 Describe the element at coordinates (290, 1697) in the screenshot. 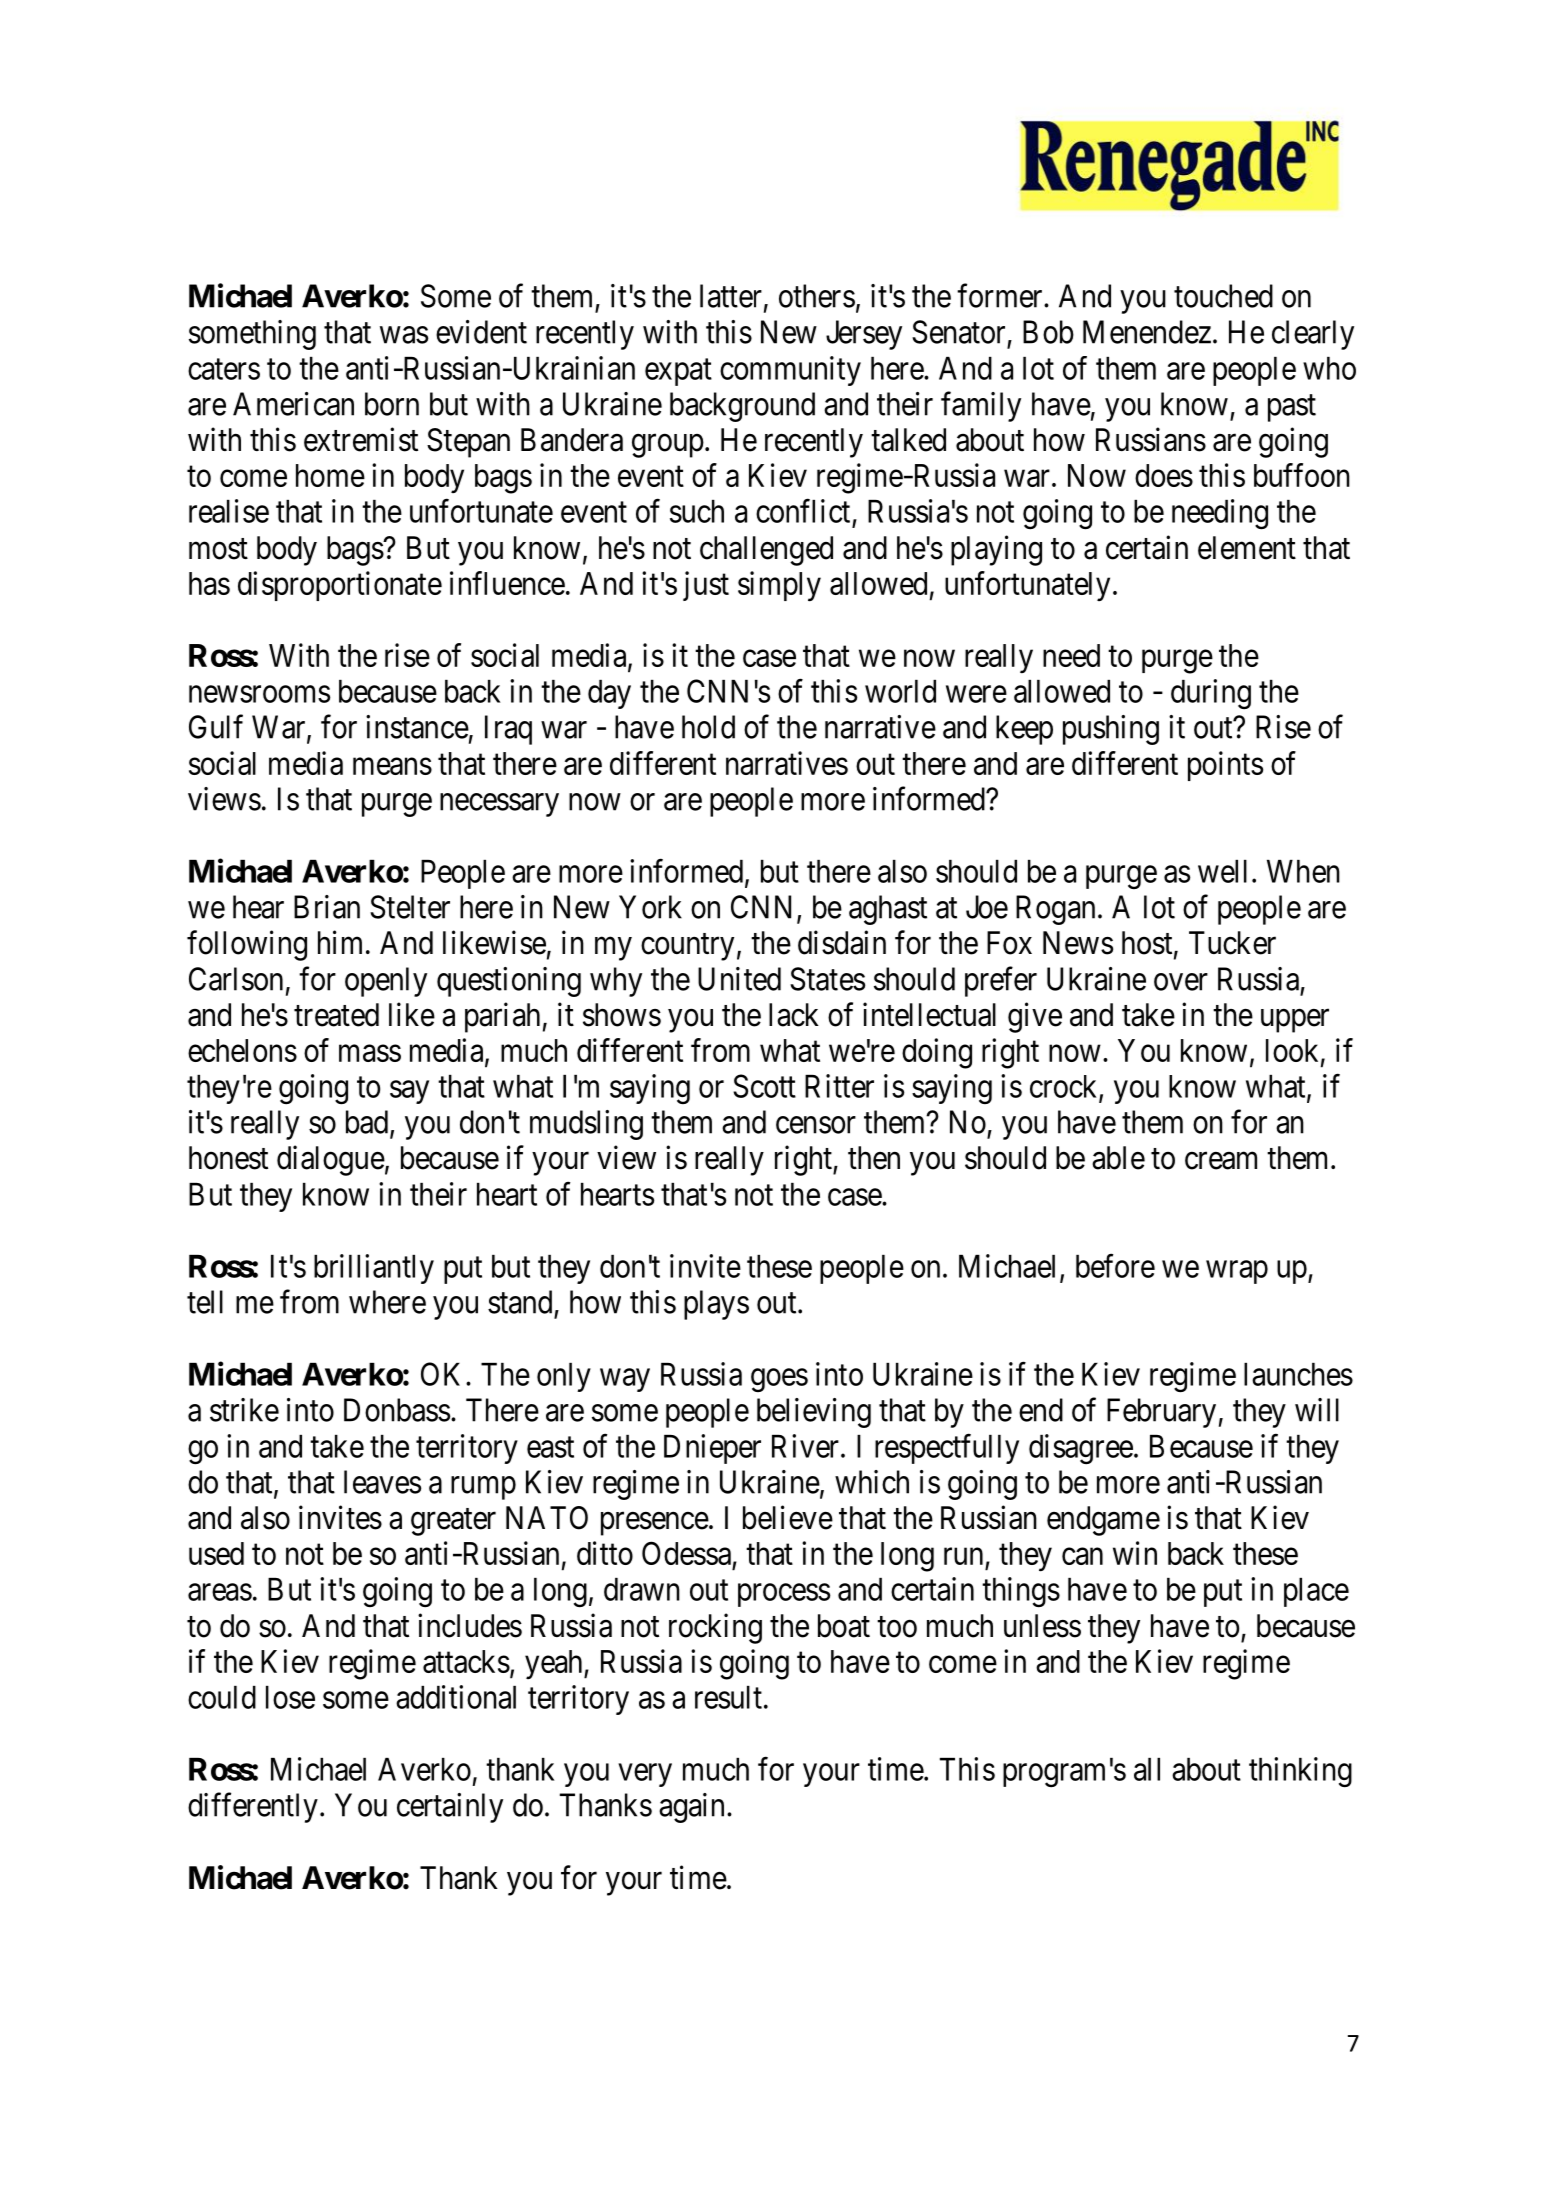

I see `lose` at that location.
